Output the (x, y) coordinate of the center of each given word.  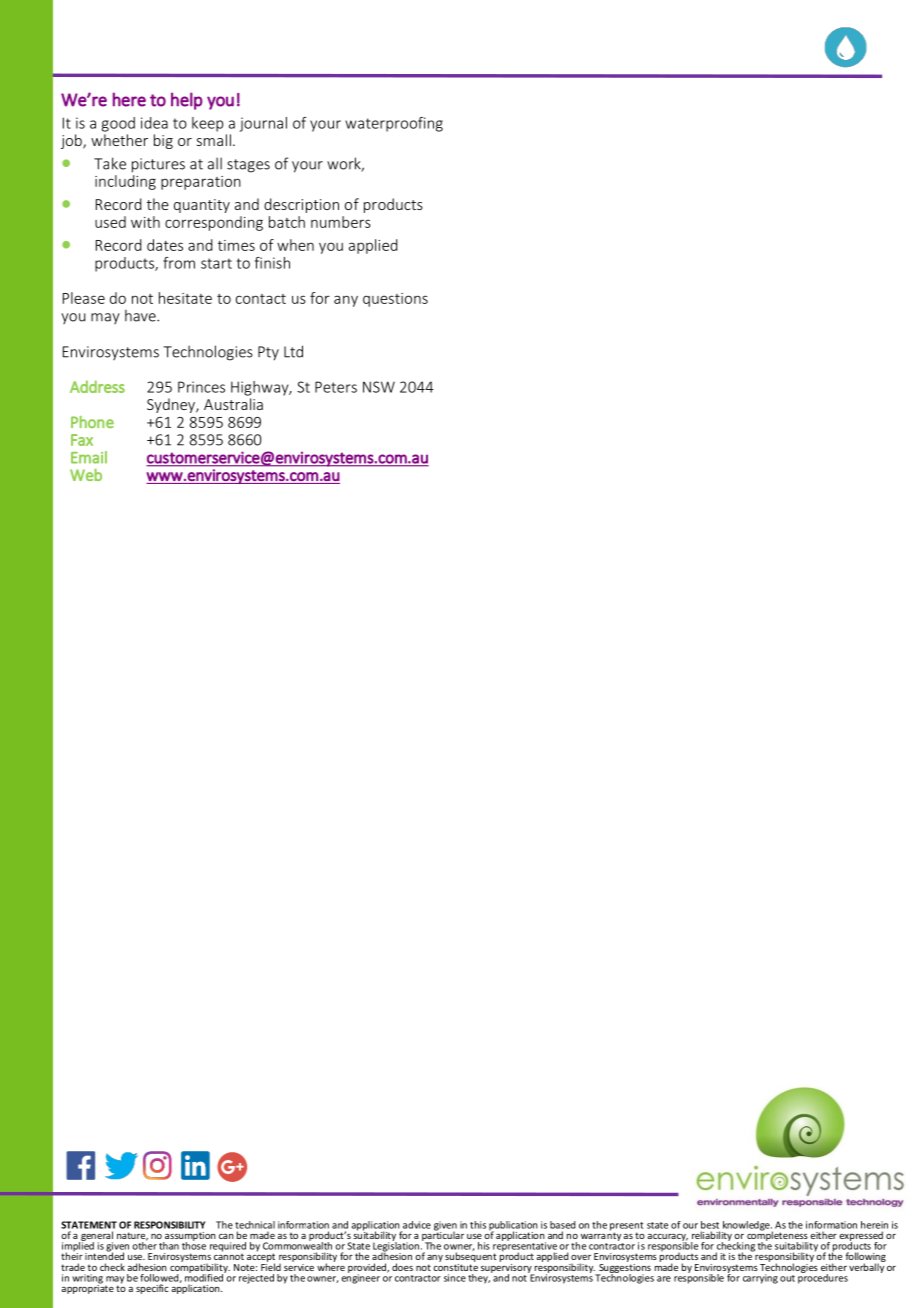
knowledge (747, 1227)
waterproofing (394, 124)
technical (255, 1225)
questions (395, 300)
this (478, 1225)
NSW (379, 387)
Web (86, 474)
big (163, 141)
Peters (336, 387)
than (169, 1246)
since (455, 1278)
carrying (760, 1279)
